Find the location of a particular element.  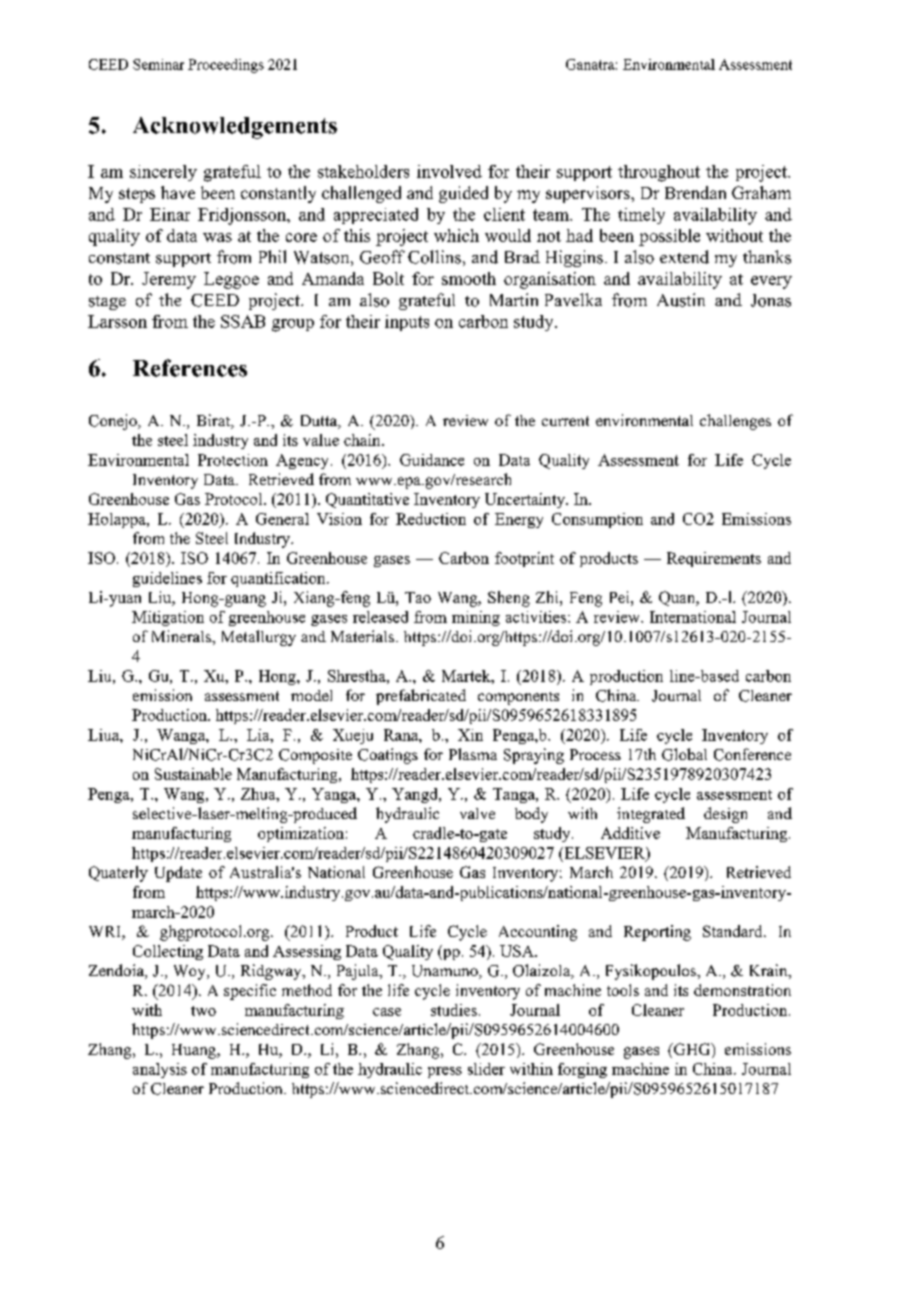

Huang is located at coordinates (195, 1051).
